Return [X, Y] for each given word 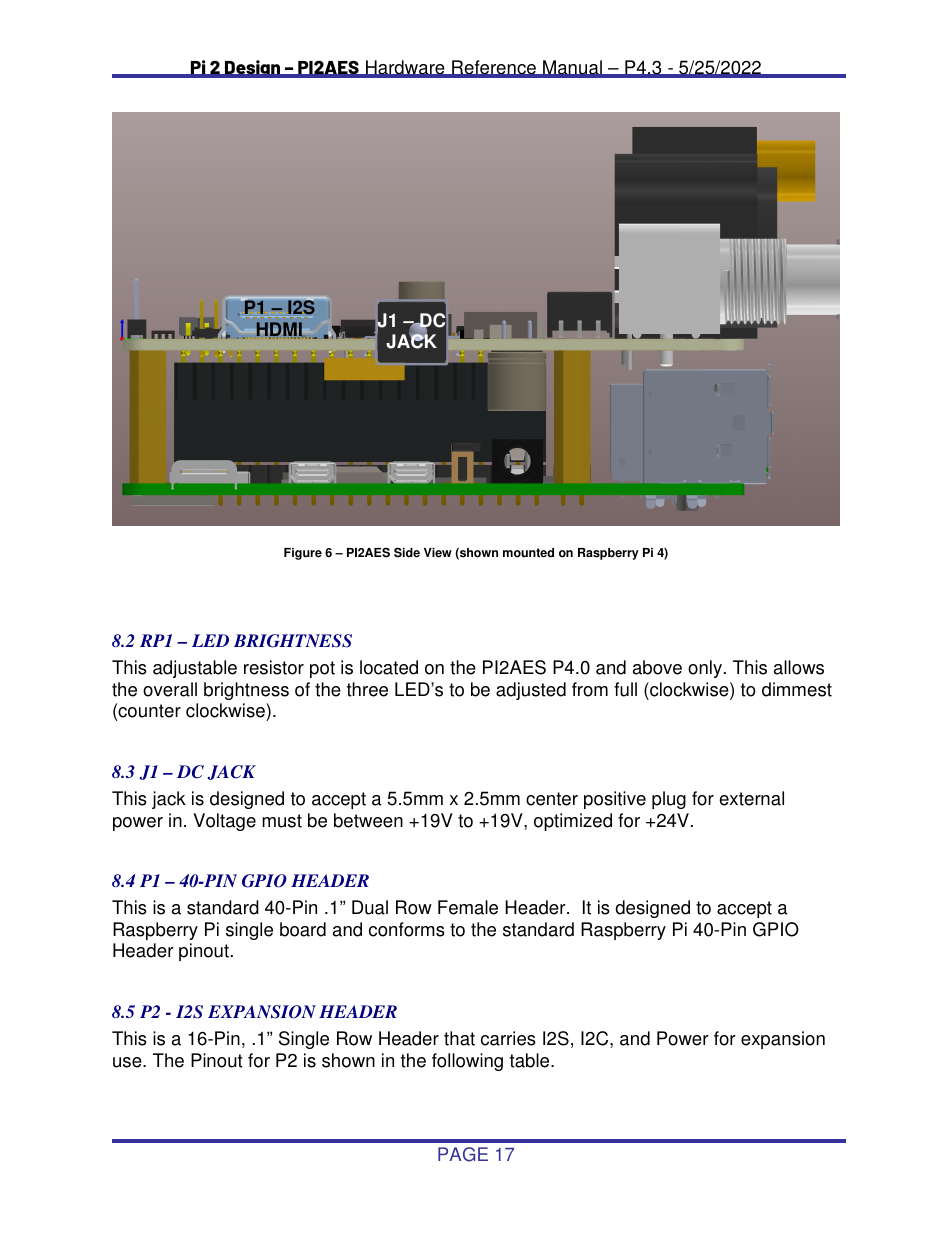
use [128, 1062]
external [751, 798]
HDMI [279, 330]
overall [170, 689]
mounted [528, 553]
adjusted [531, 691]
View [438, 553]
